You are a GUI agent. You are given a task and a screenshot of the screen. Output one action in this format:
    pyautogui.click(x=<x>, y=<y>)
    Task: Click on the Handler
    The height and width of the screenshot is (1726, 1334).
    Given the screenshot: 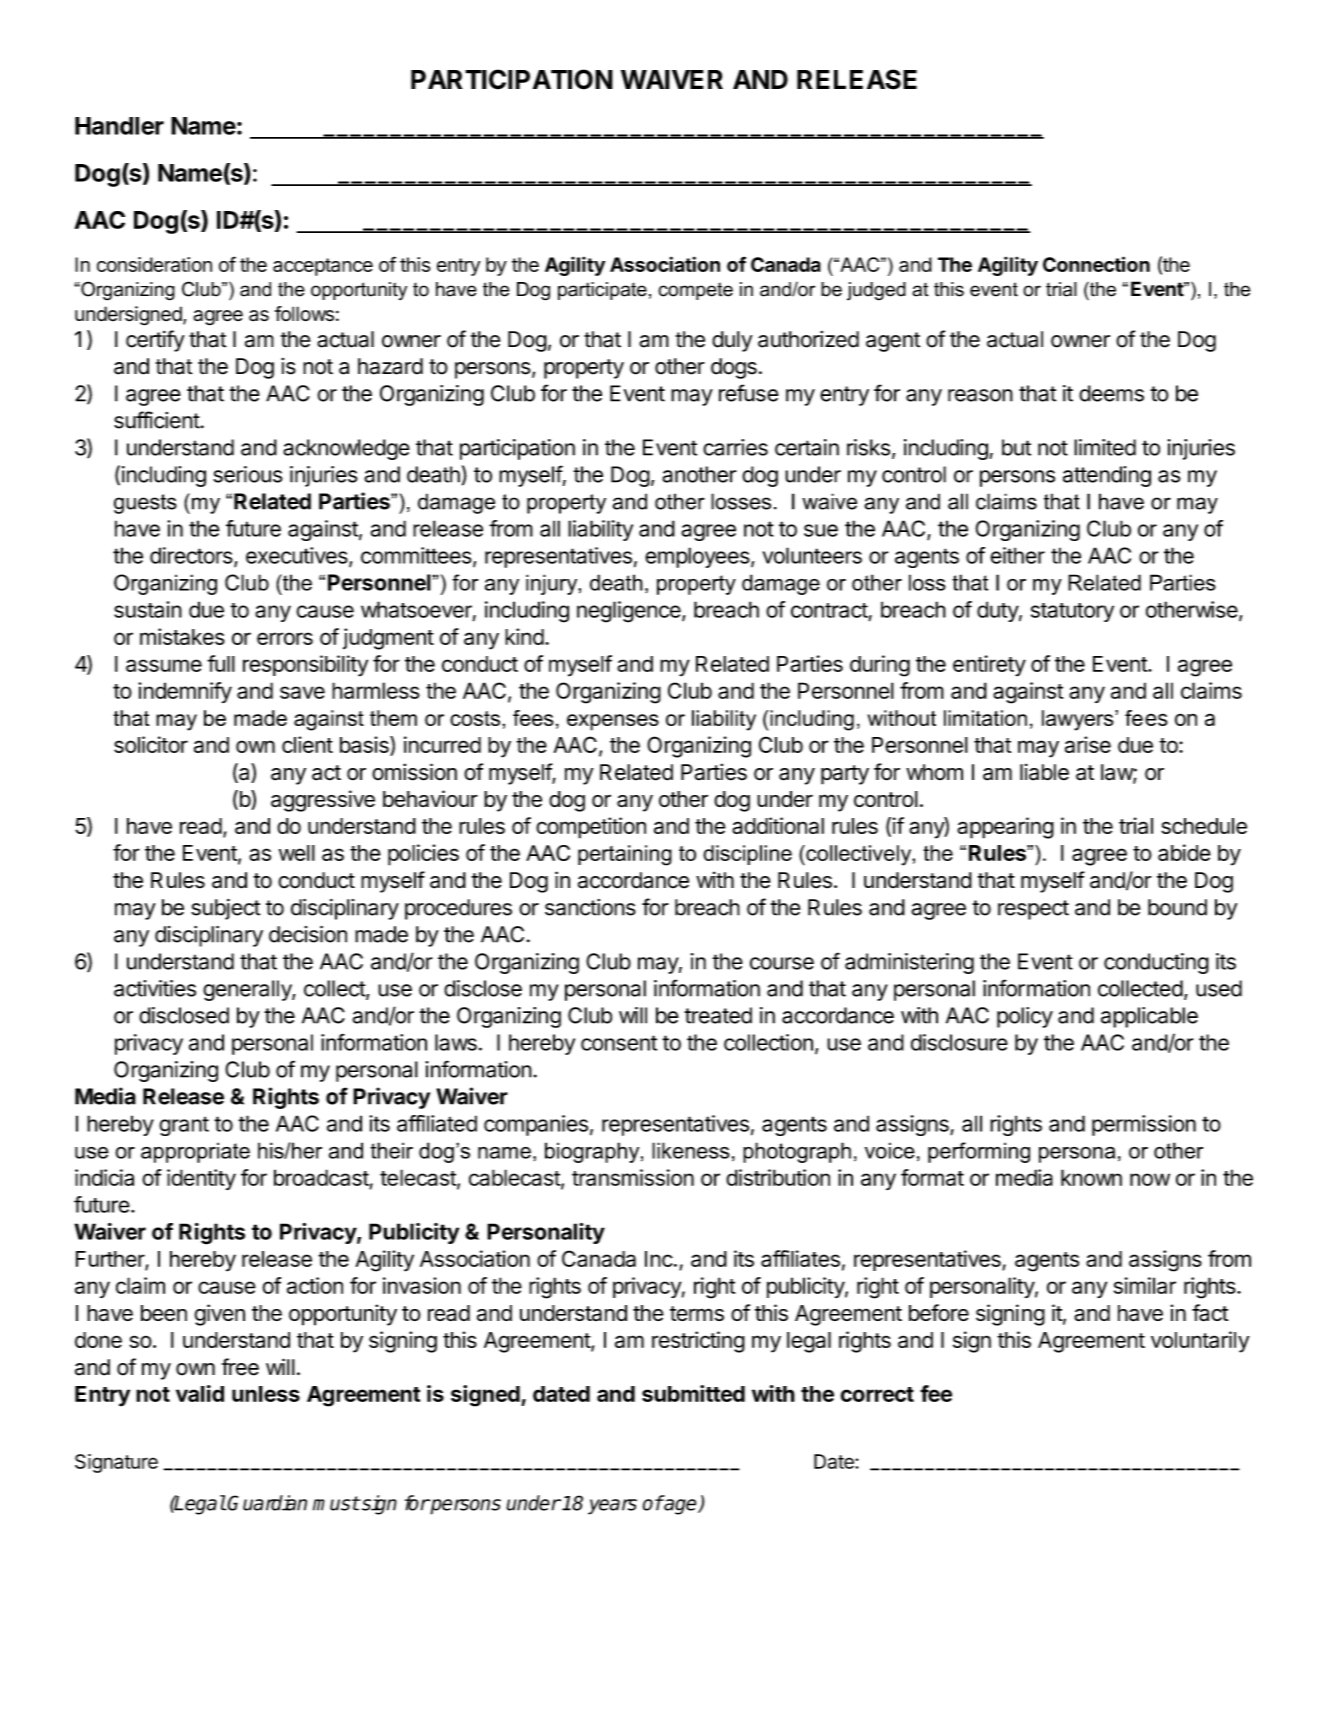 What is the action you would take?
    pyautogui.click(x=119, y=126)
